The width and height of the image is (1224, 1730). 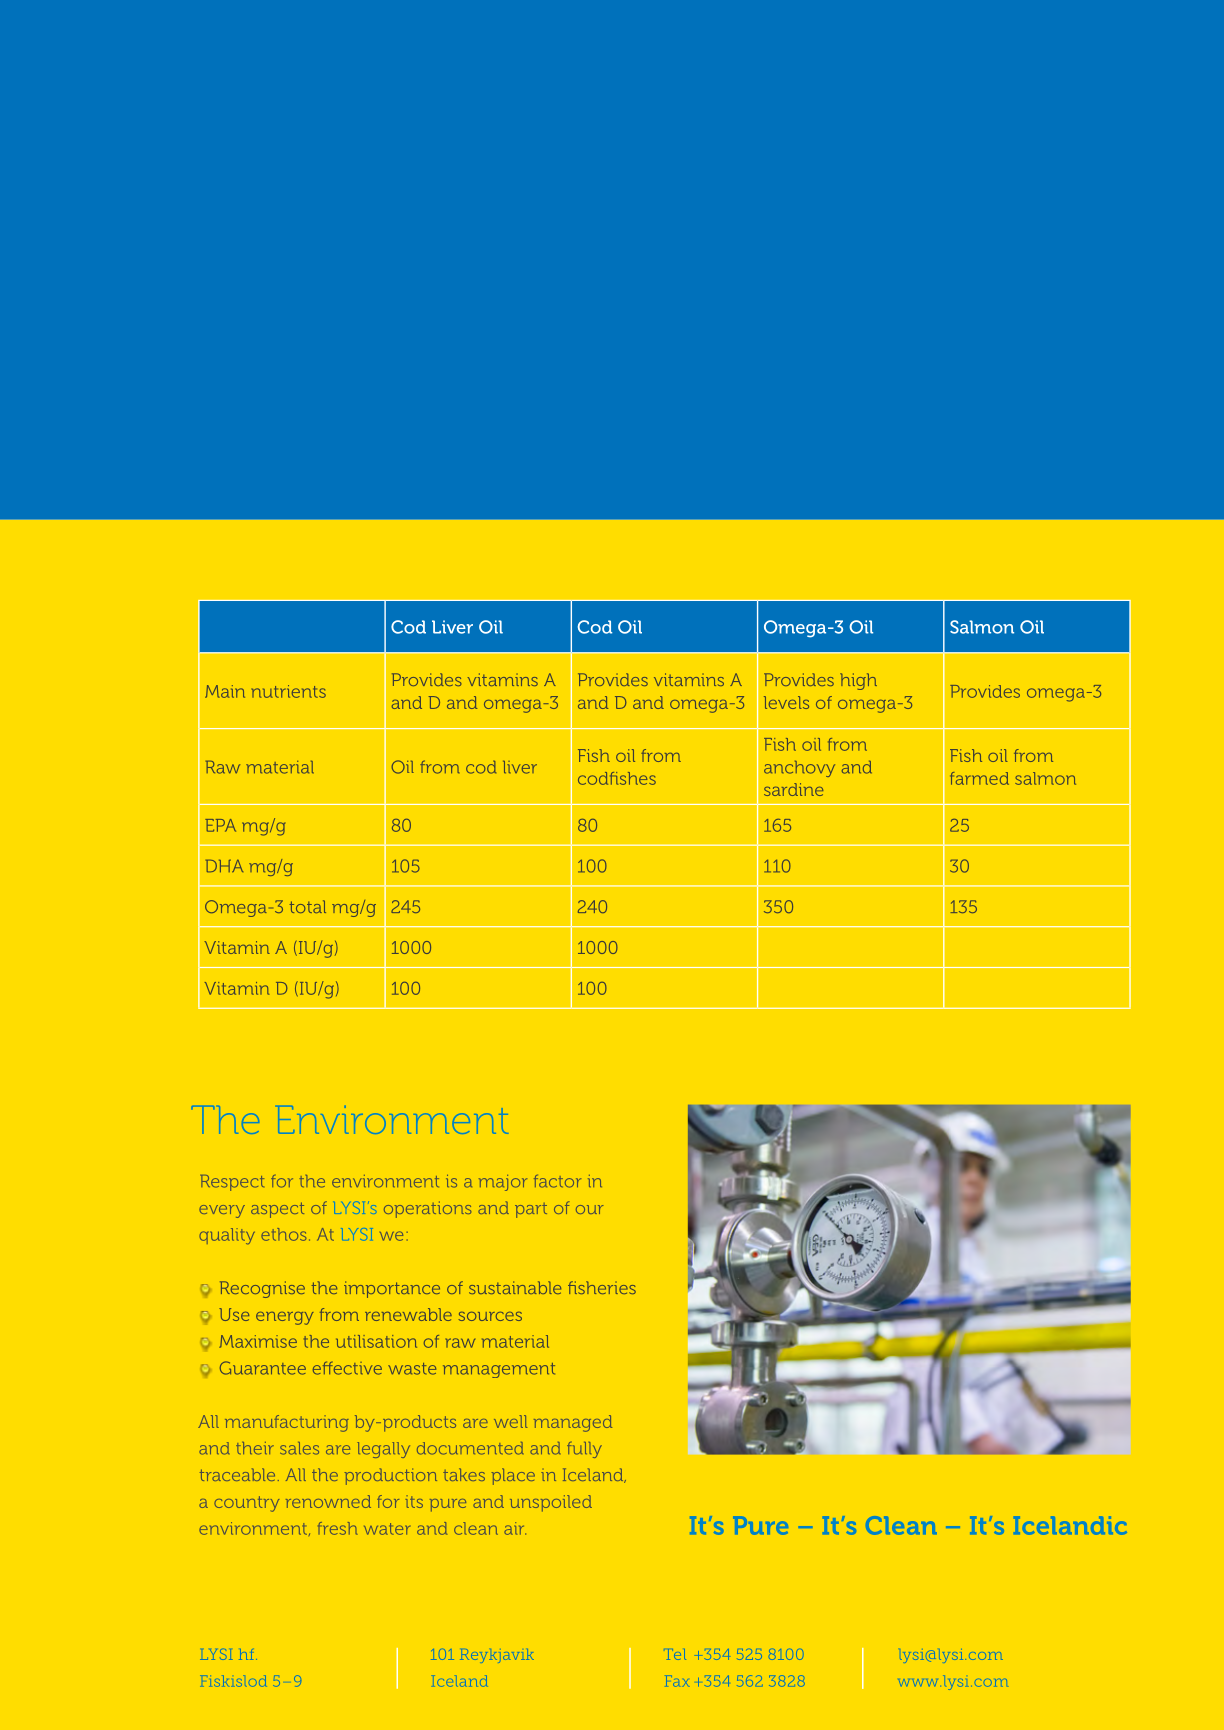 What do you see at coordinates (289, 691) in the image?
I see `nutrients` at bounding box center [289, 691].
